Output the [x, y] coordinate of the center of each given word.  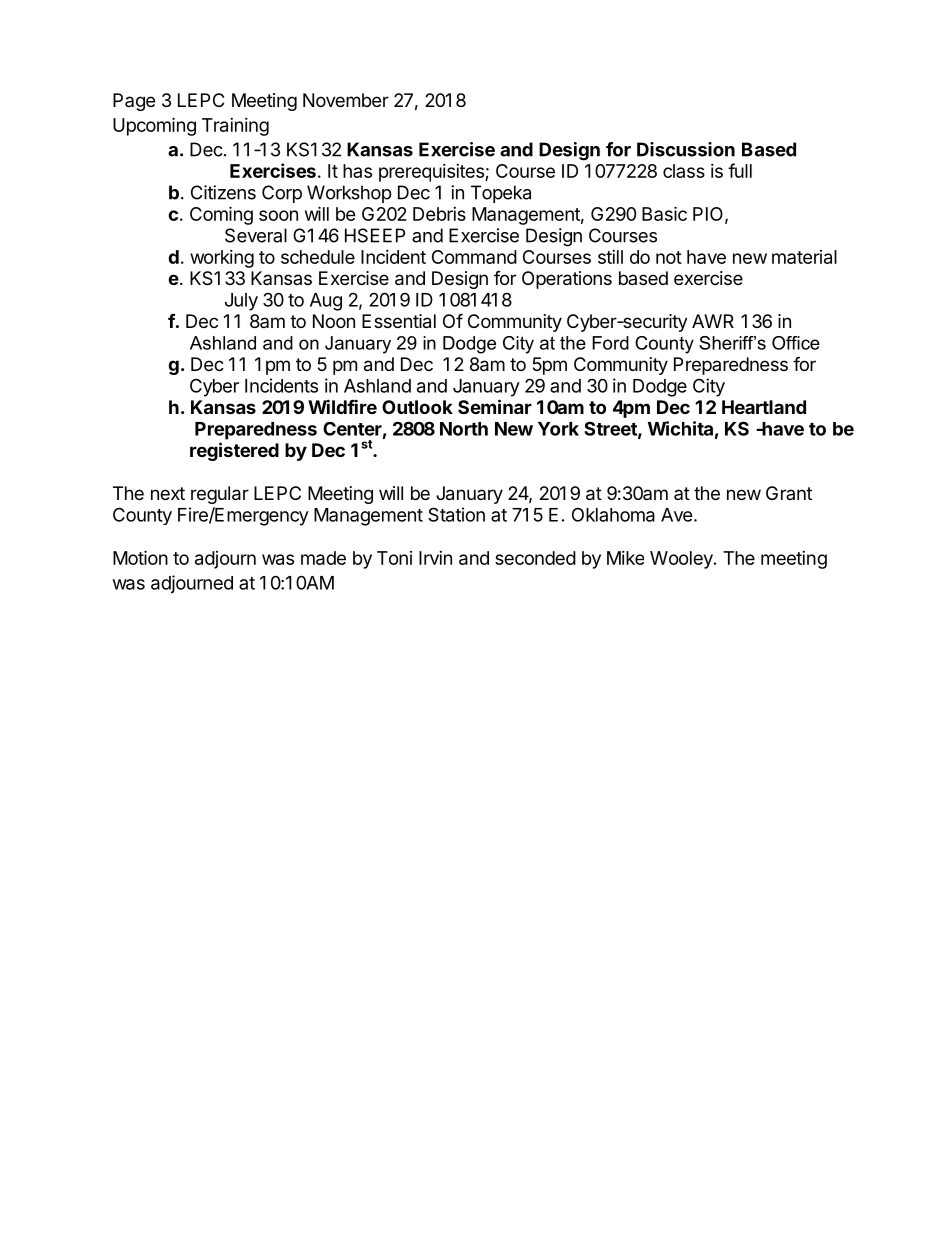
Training [235, 127]
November [346, 100]
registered [234, 451]
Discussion [686, 149]
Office [796, 343]
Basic [664, 213]
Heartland [764, 407]
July [241, 302]
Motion [140, 557]
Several [256, 235]
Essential [399, 321]
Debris [439, 214]
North [464, 429]
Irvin [435, 558]
